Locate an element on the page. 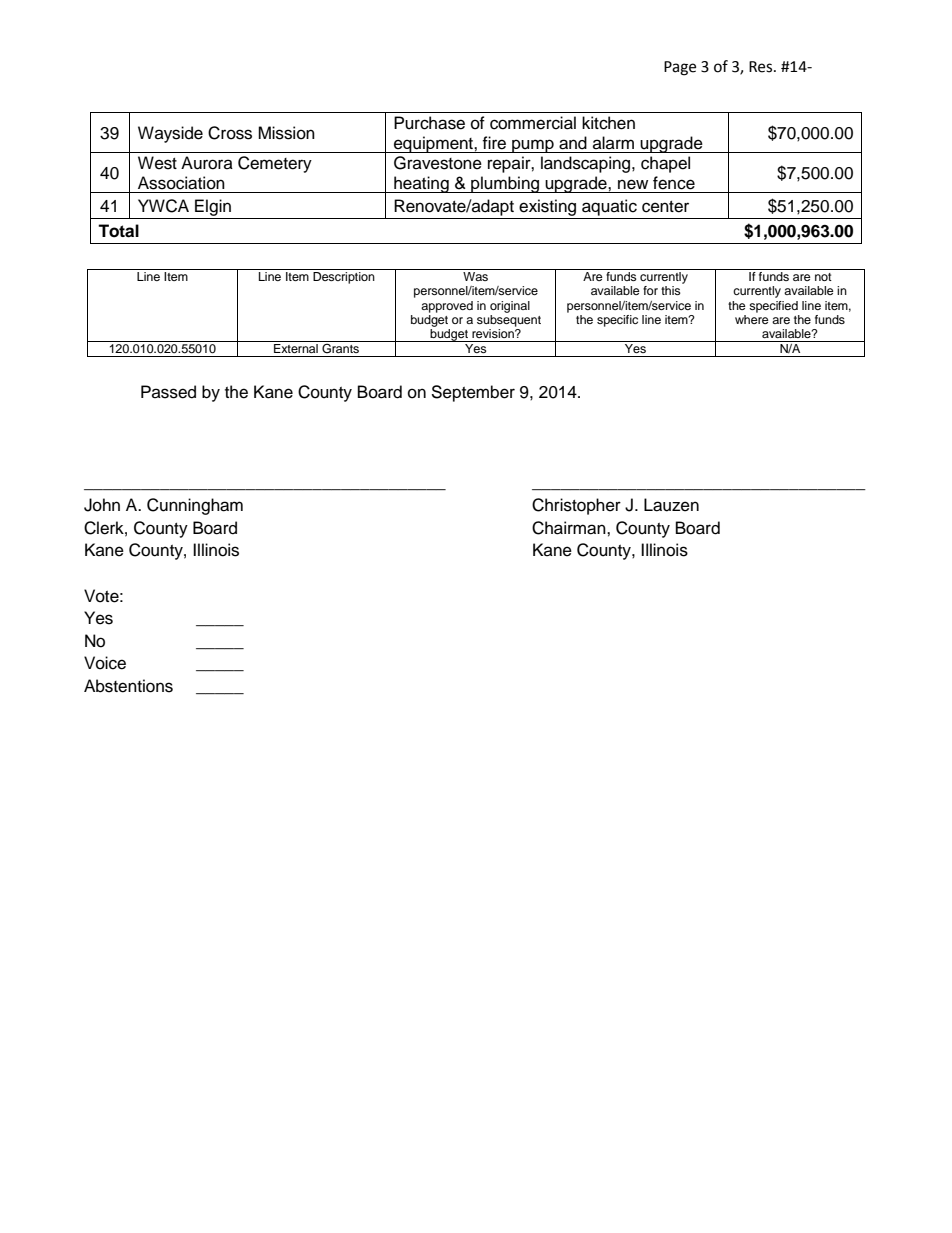 The image size is (952, 1233). Chairman is located at coordinates (570, 528).
